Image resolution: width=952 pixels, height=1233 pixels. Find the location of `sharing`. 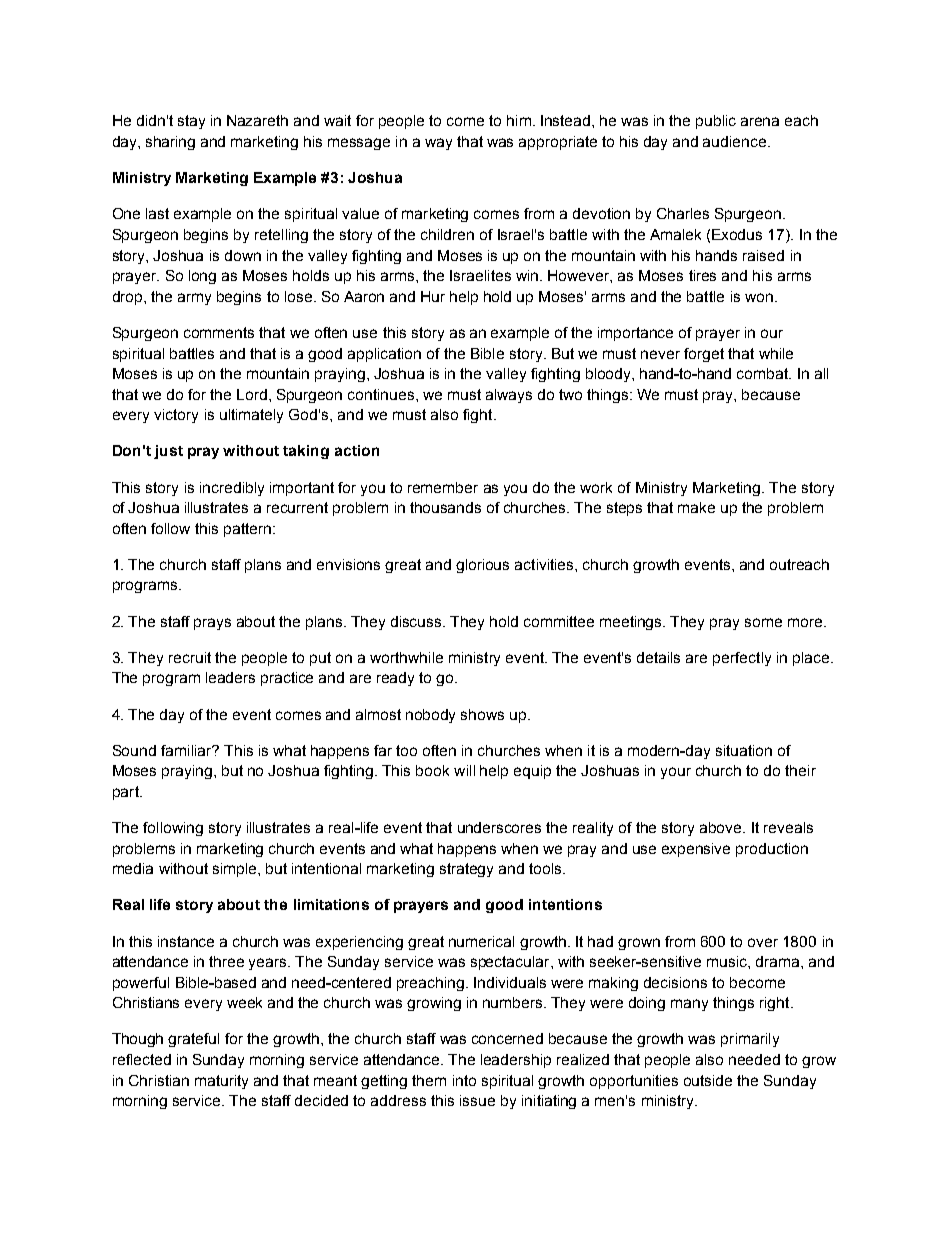

sharing is located at coordinates (170, 143).
